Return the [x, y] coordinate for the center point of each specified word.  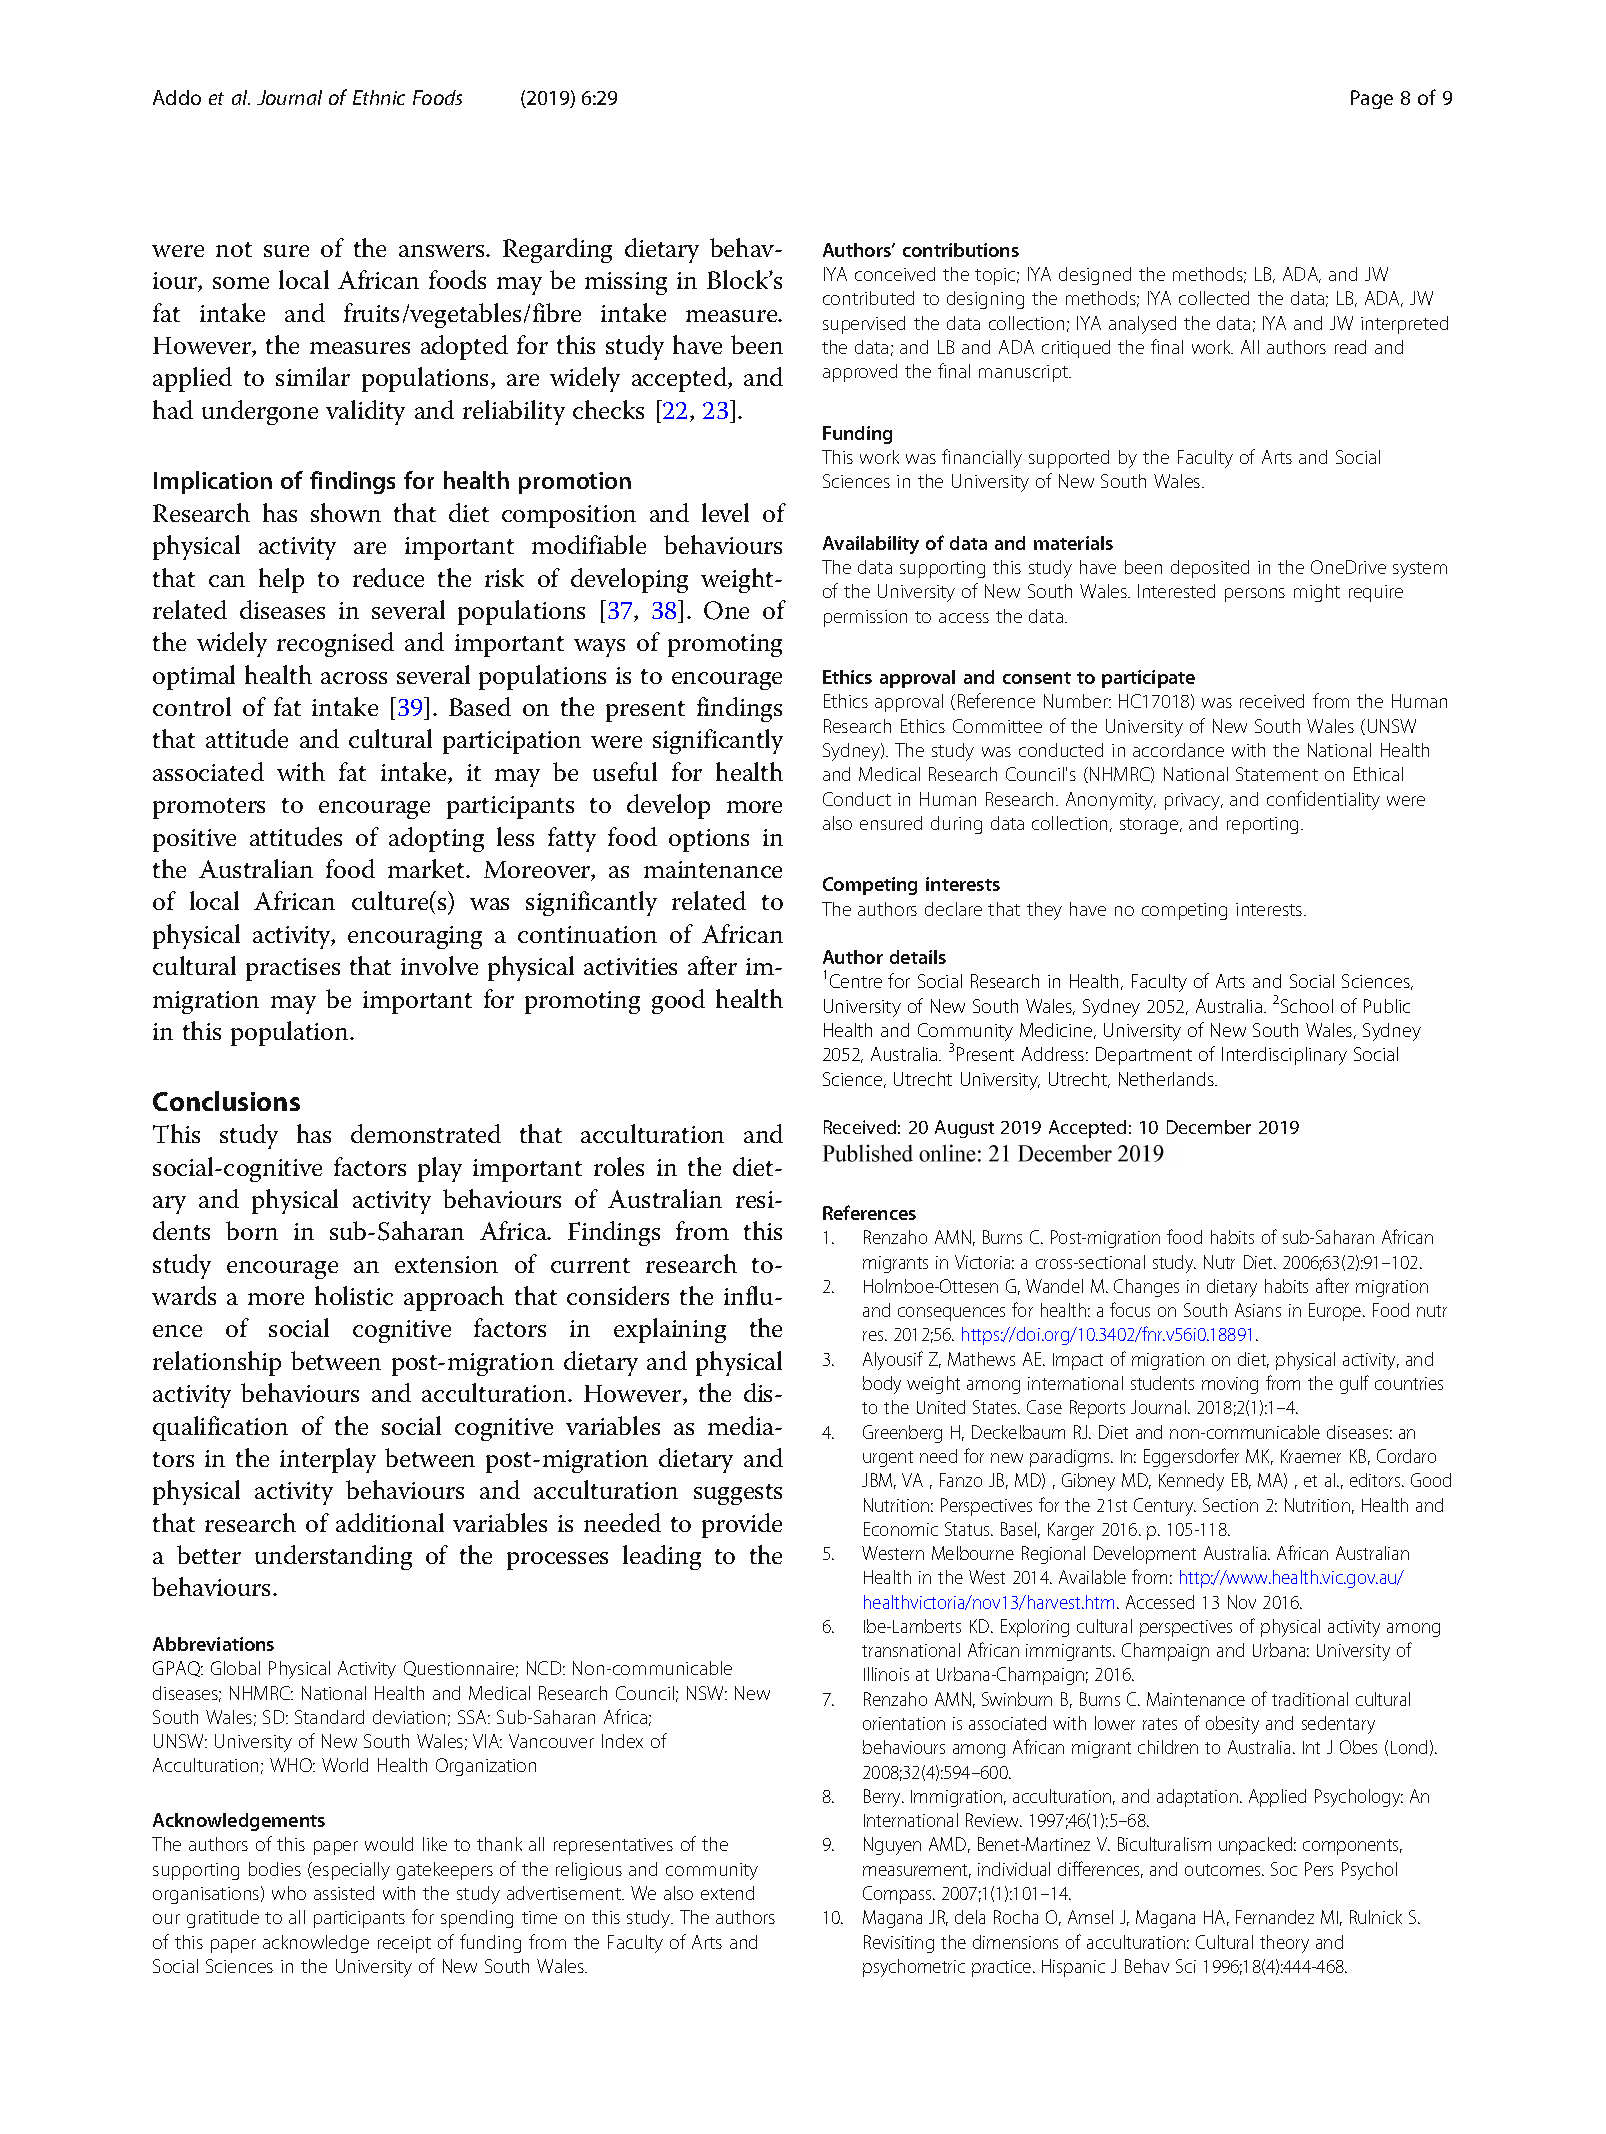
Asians [1258, 1310]
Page [1372, 99]
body [882, 1385]
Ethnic [379, 97]
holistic [354, 1295]
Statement [1277, 774]
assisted [344, 1893]
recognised [335, 644]
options [709, 840]
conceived [895, 274]
